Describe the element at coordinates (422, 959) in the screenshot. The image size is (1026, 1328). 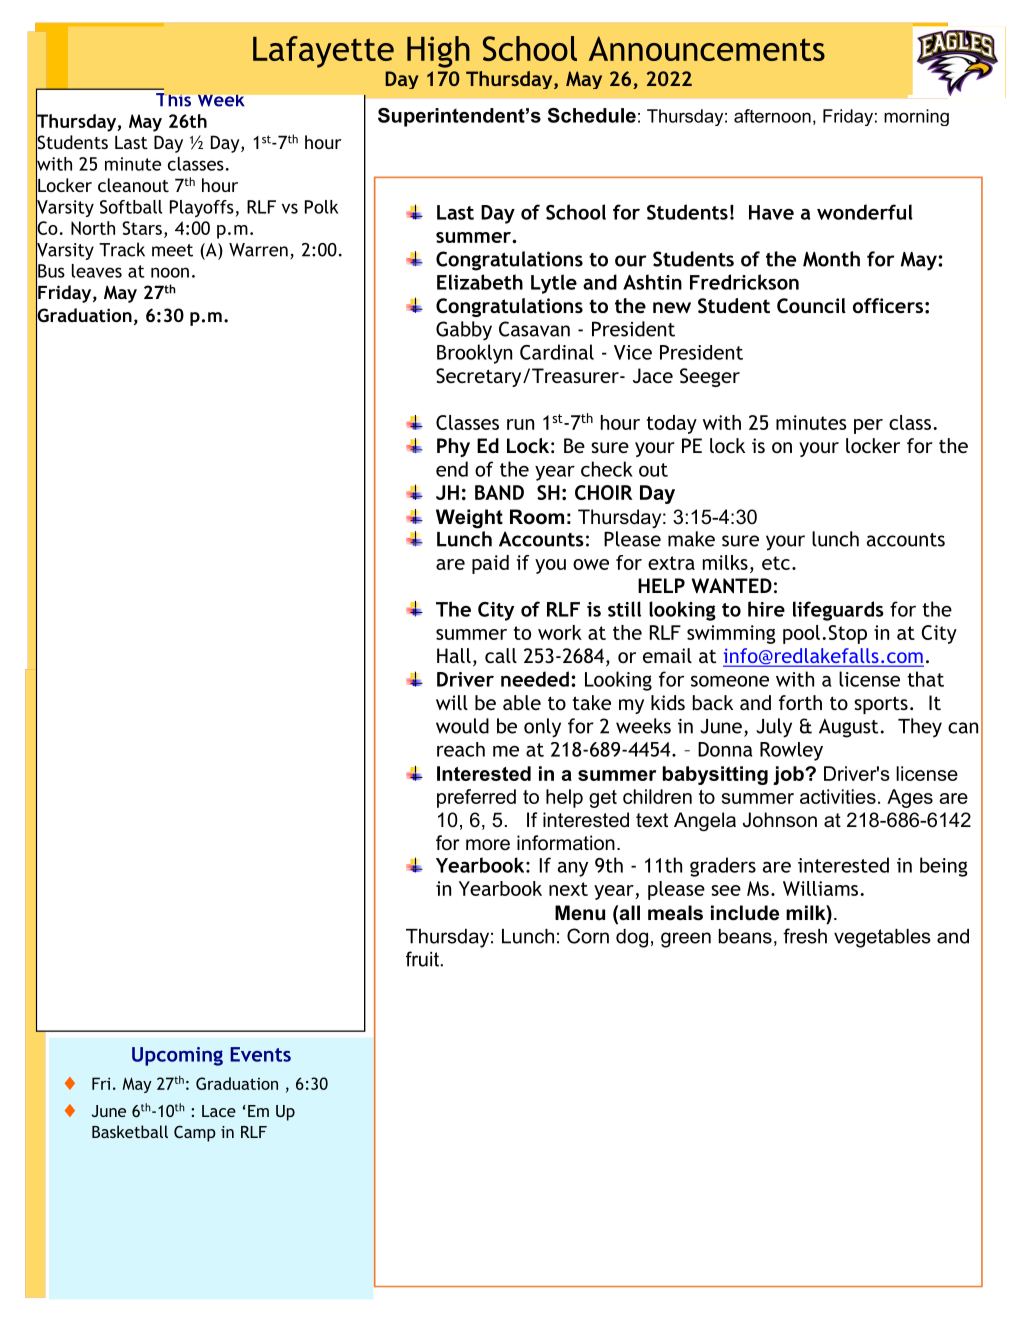
I see `fruit` at that location.
